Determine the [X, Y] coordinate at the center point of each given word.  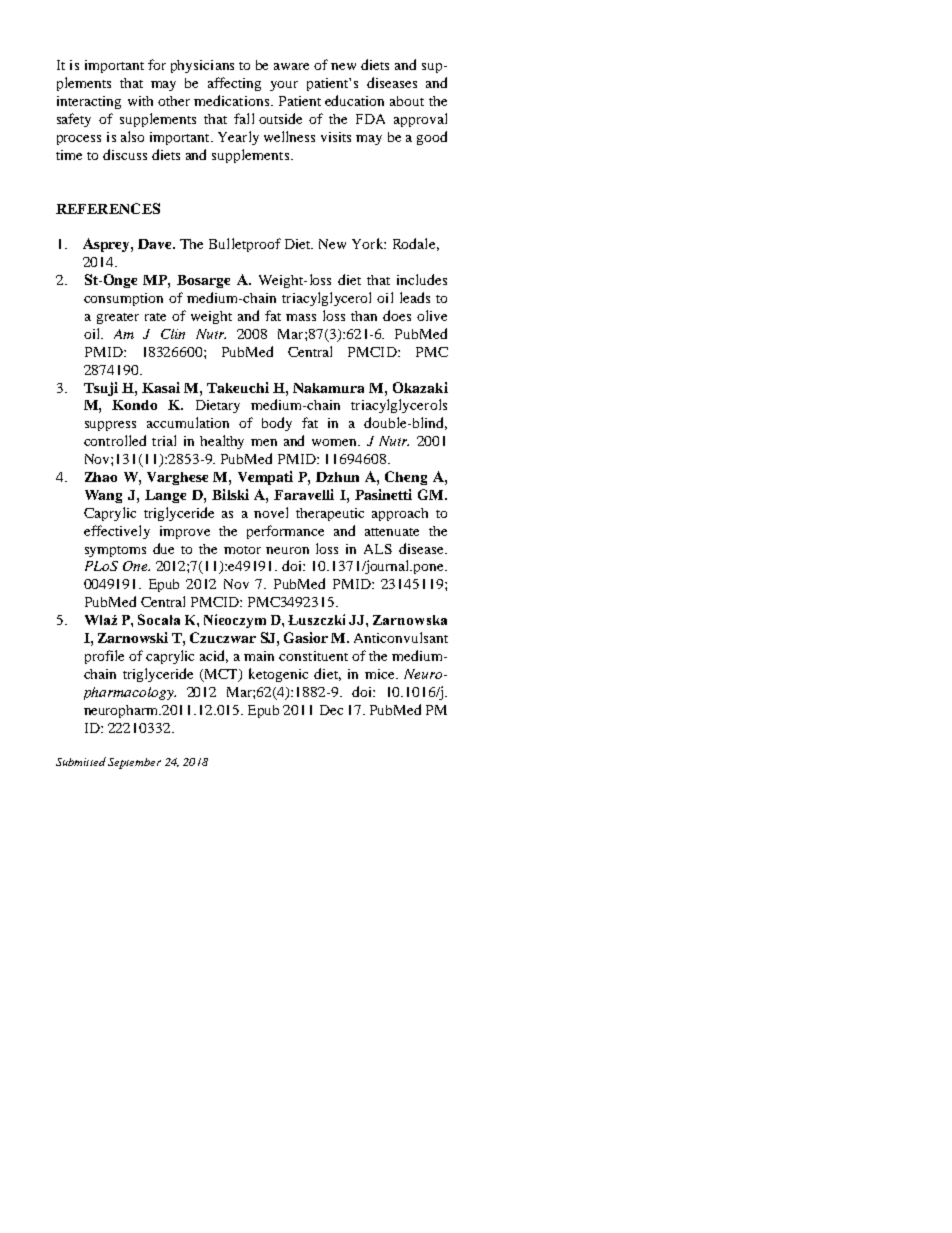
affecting [234, 84]
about [407, 101]
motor [242, 550]
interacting [89, 102]
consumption [123, 299]
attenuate [392, 532]
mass [301, 317]
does [397, 315]
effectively [117, 532]
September [134, 763]
